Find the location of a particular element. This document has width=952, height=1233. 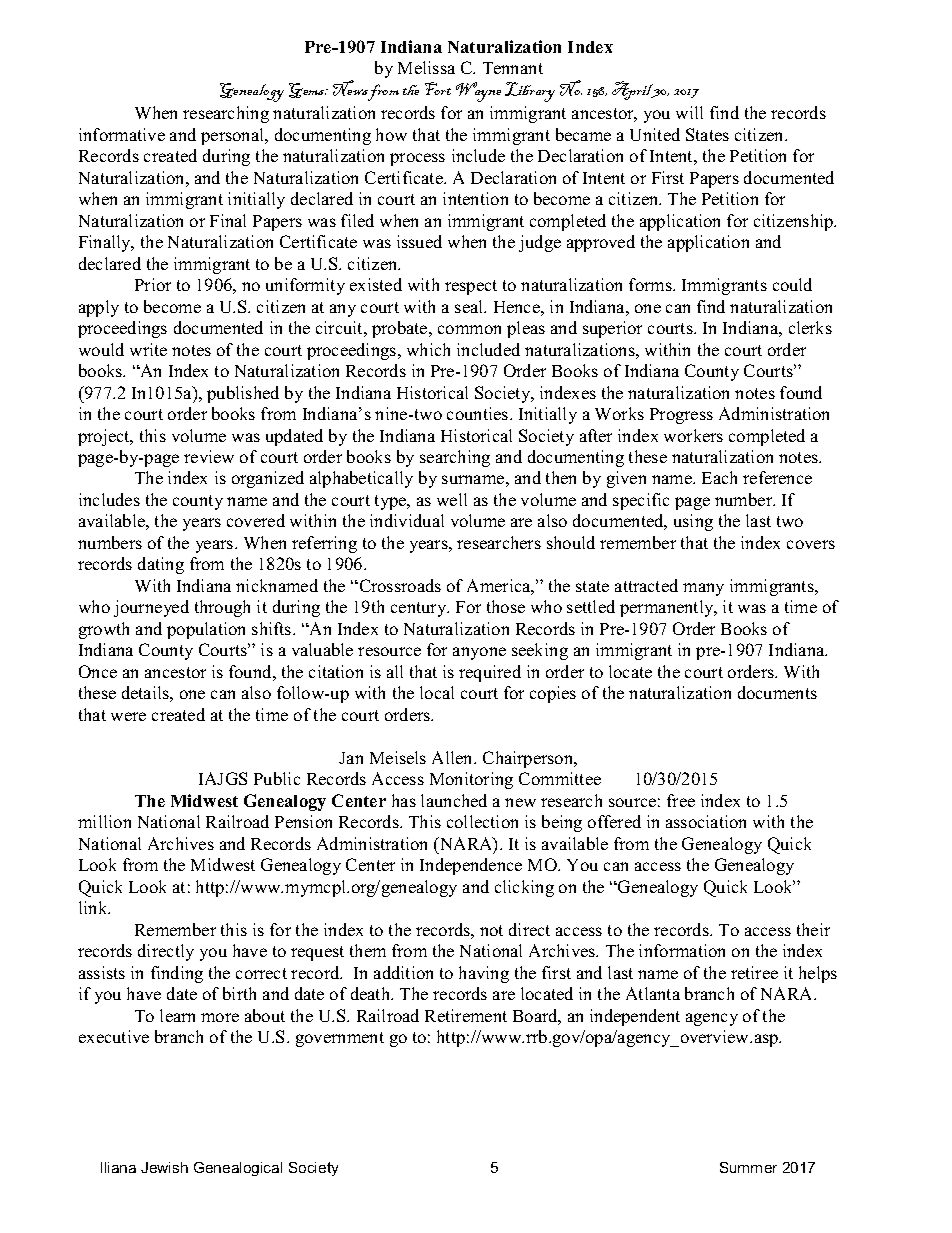

dating is located at coordinates (161, 565).
